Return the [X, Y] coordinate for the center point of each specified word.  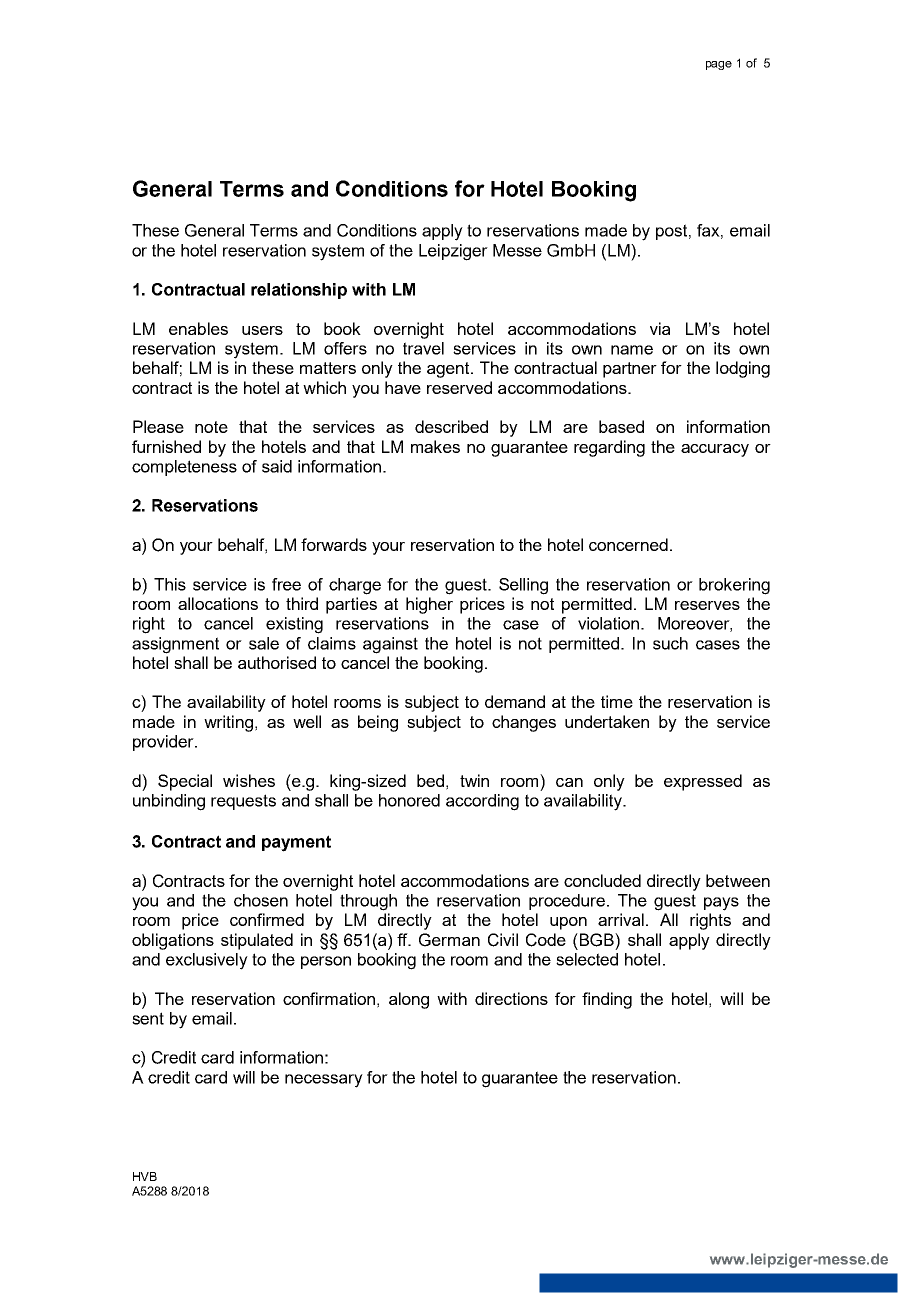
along [409, 1000]
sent [148, 1018]
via [660, 328]
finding [607, 1000]
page [719, 65]
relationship [299, 291]
